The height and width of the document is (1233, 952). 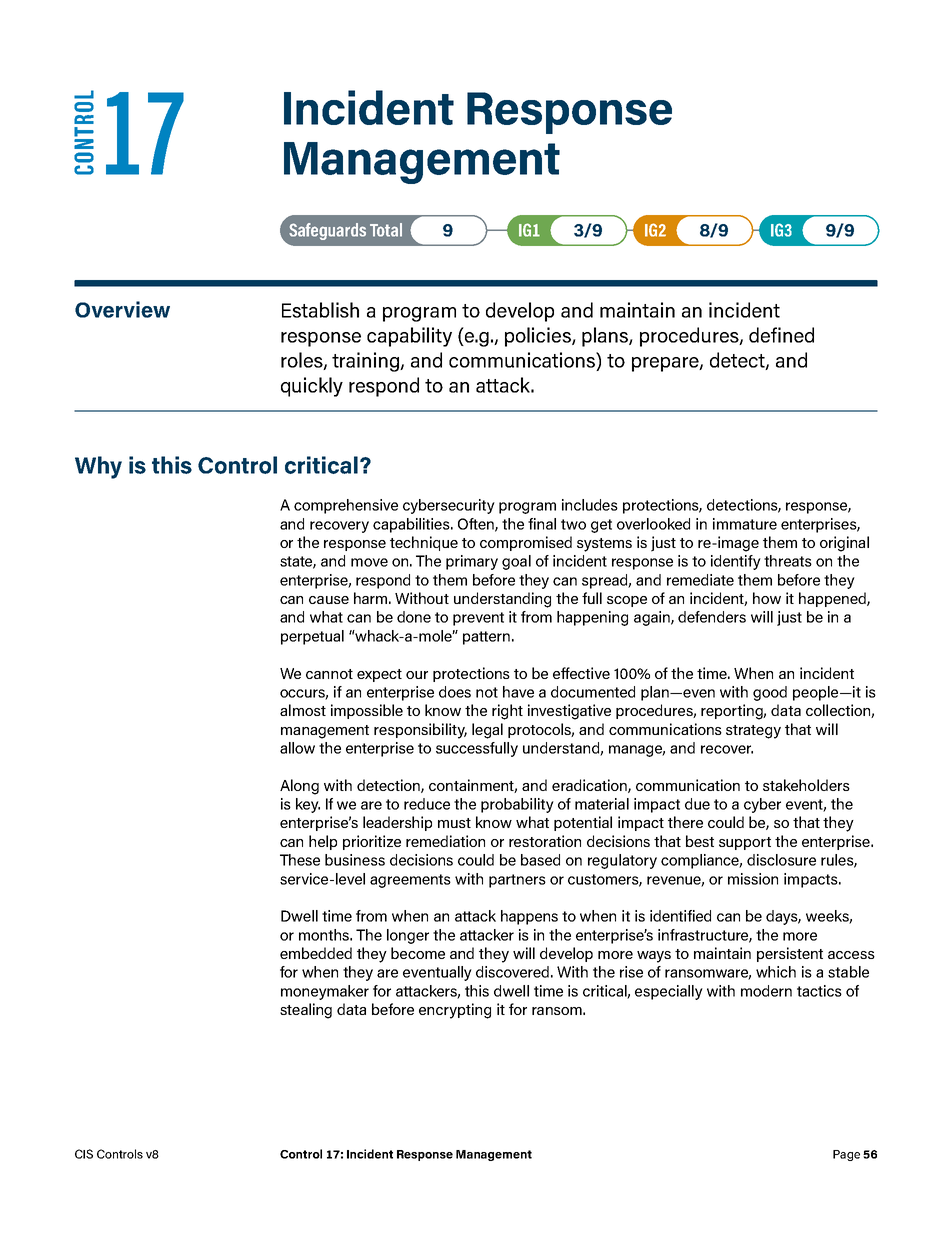 I want to click on immature, so click(x=745, y=524).
